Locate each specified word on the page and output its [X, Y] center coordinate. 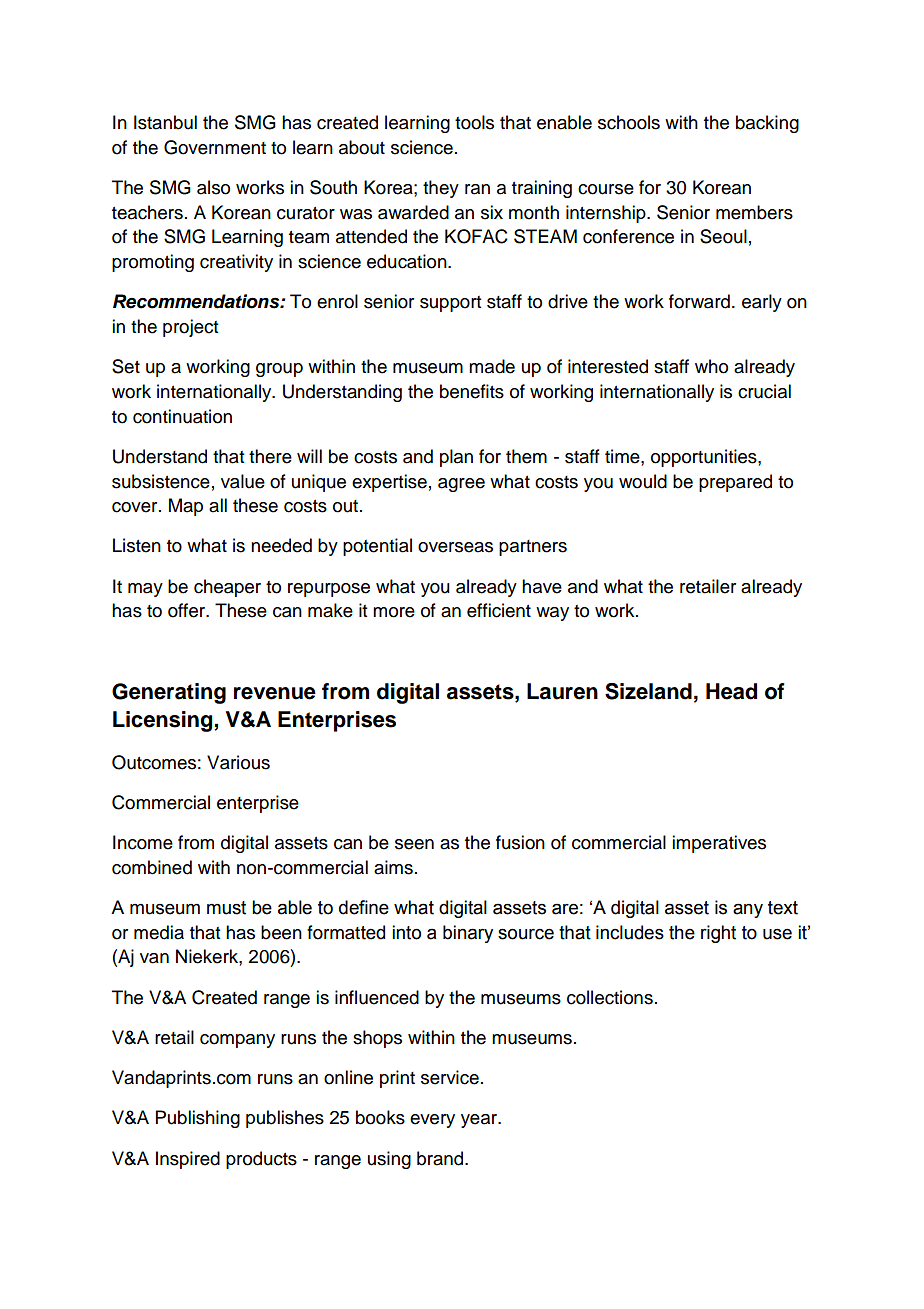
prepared [735, 483]
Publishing [198, 1119]
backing [767, 124]
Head [731, 691]
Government [215, 147]
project [190, 328]
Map [186, 507]
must [226, 908]
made [492, 366]
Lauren [562, 691]
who [711, 366]
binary [468, 934]
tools [474, 122]
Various [238, 762]
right [718, 934]
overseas [455, 547]
